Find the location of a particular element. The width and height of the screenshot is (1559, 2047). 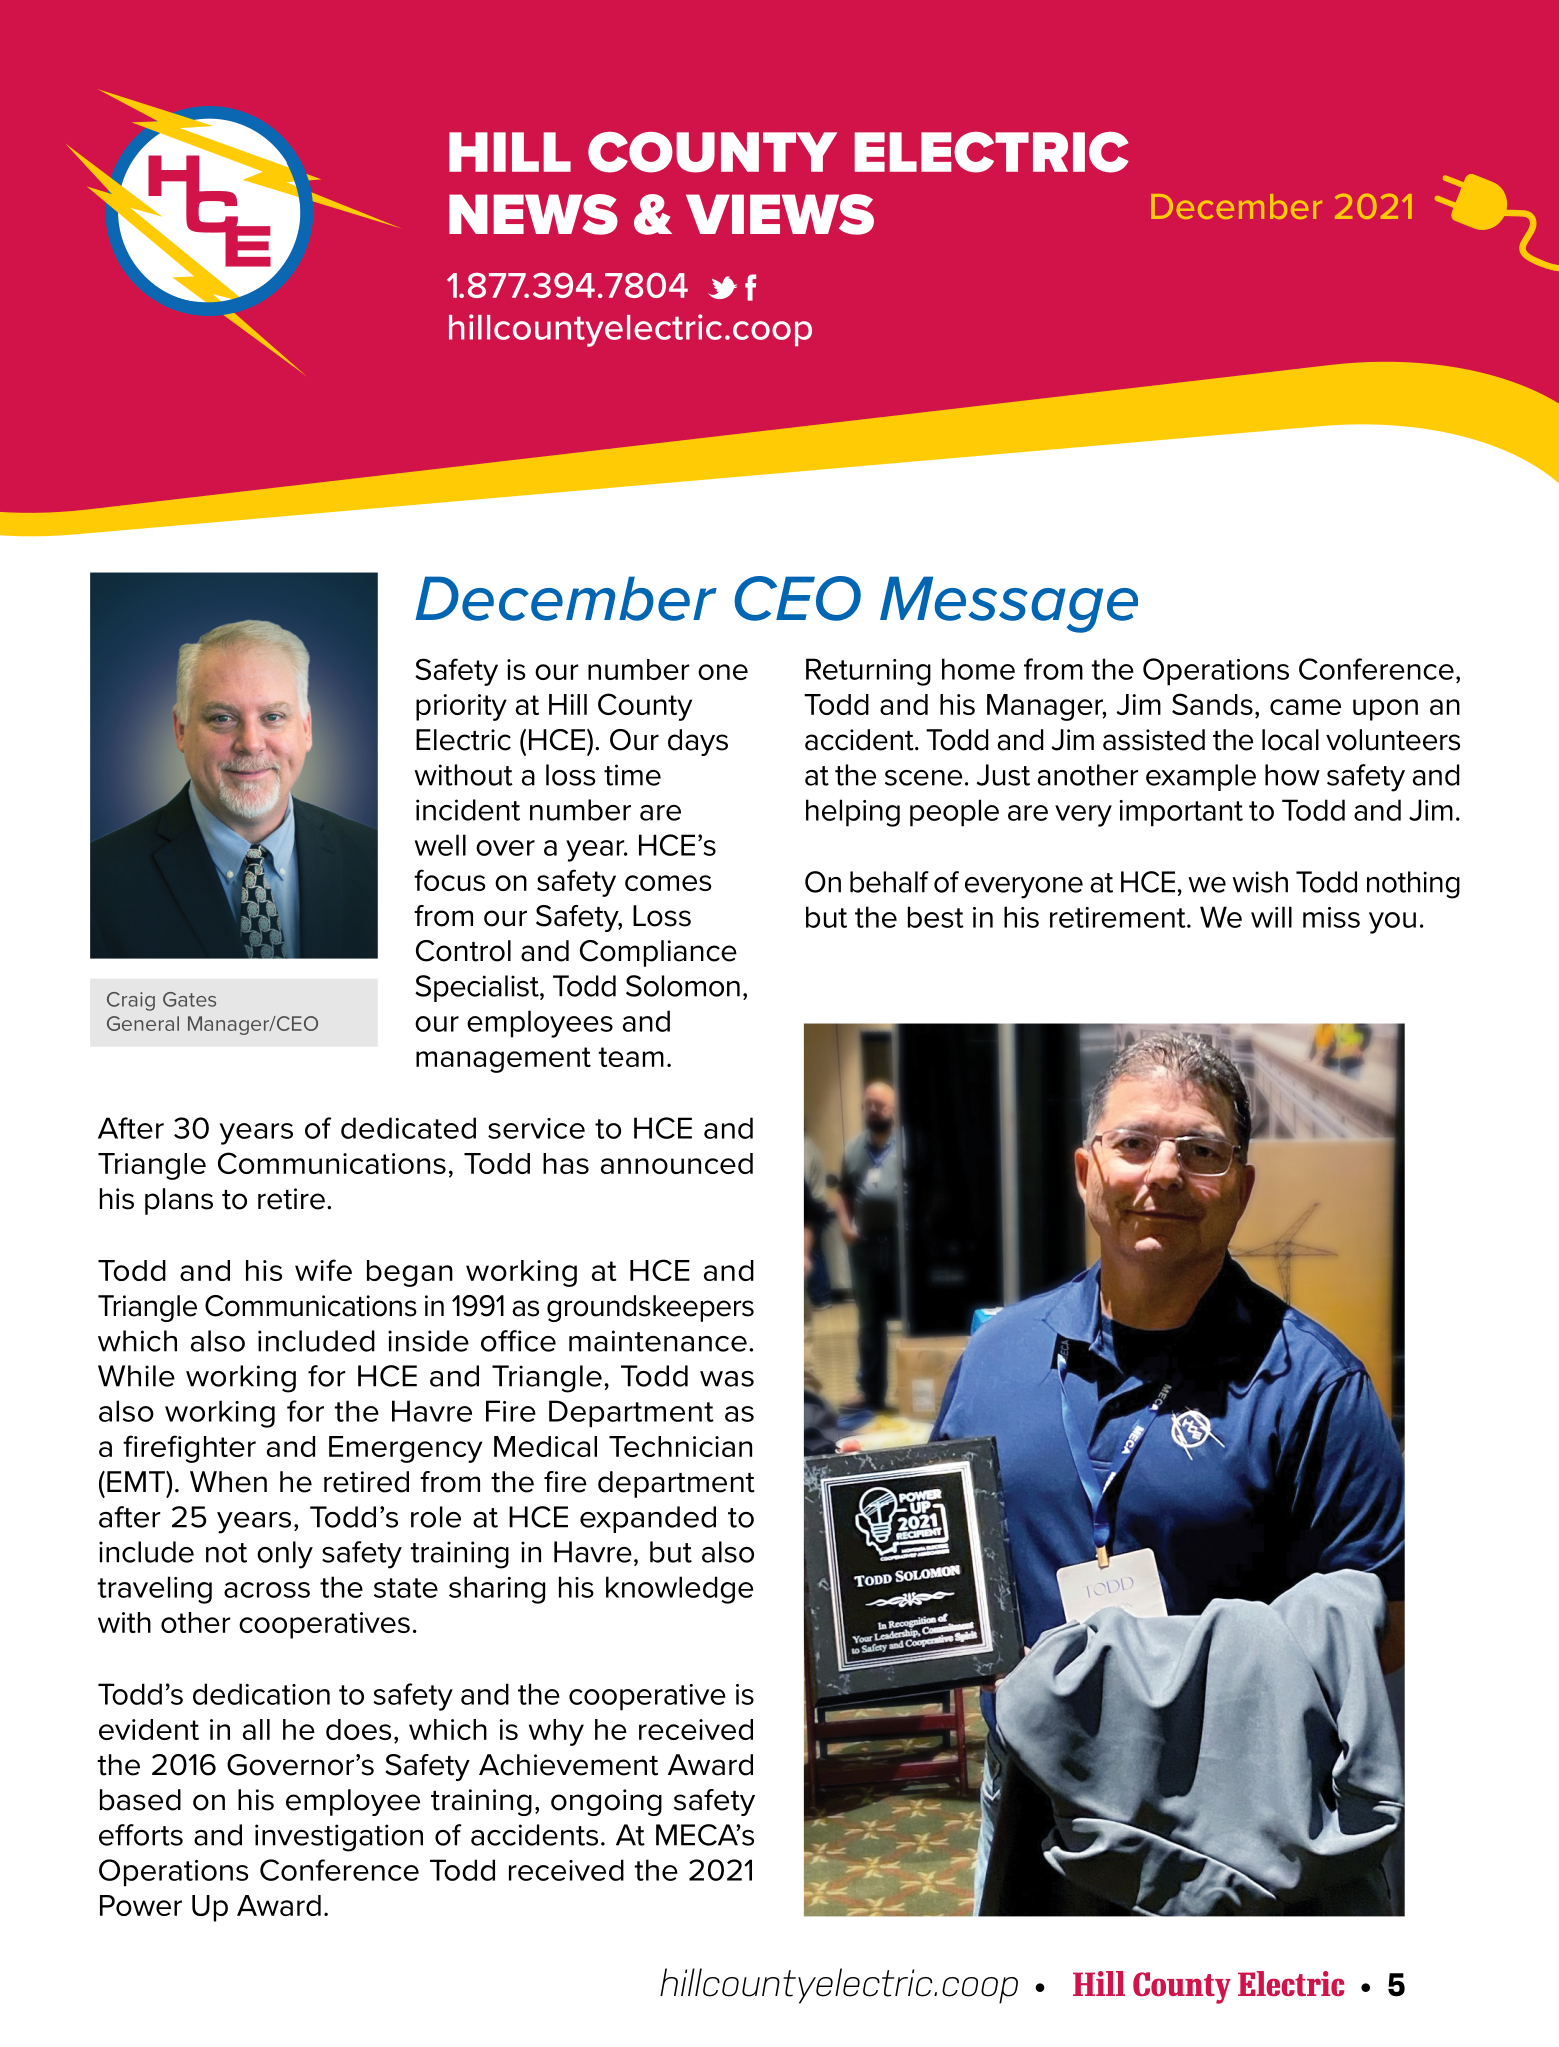

NEWS is located at coordinates (533, 214).
